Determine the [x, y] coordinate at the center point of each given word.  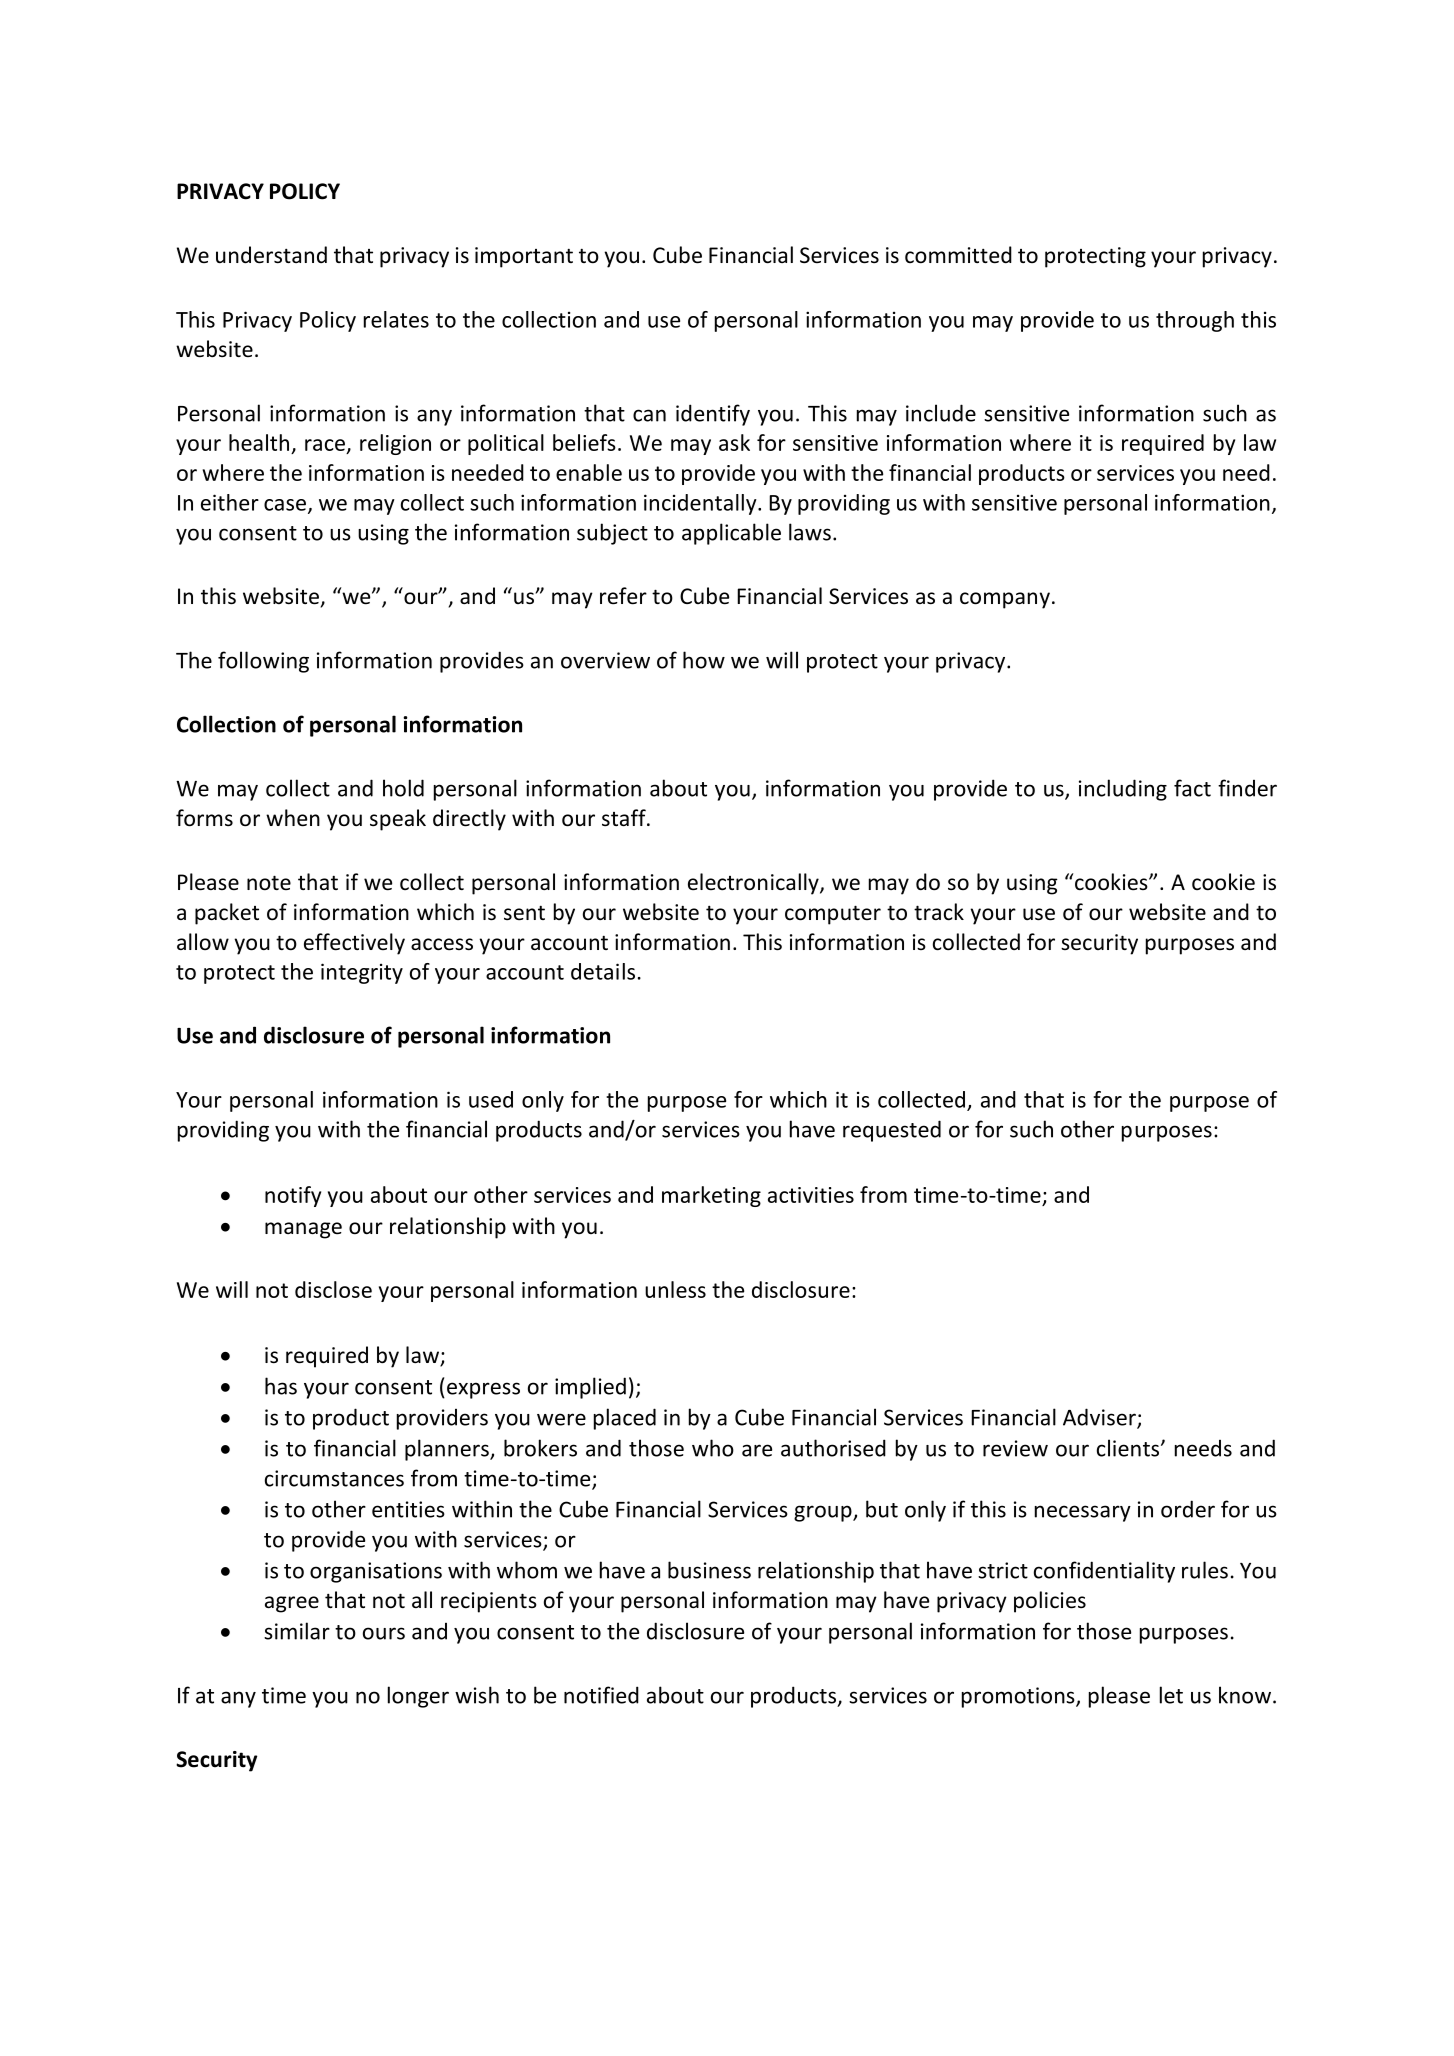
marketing [711, 1196]
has [281, 1386]
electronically [754, 884]
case [286, 506]
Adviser [1100, 1418]
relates [396, 319]
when [293, 818]
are [757, 1450]
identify [713, 415]
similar [297, 1631]
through [1195, 321]
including [1123, 790]
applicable [731, 534]
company [1005, 600]
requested [892, 1131]
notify [293, 1196]
